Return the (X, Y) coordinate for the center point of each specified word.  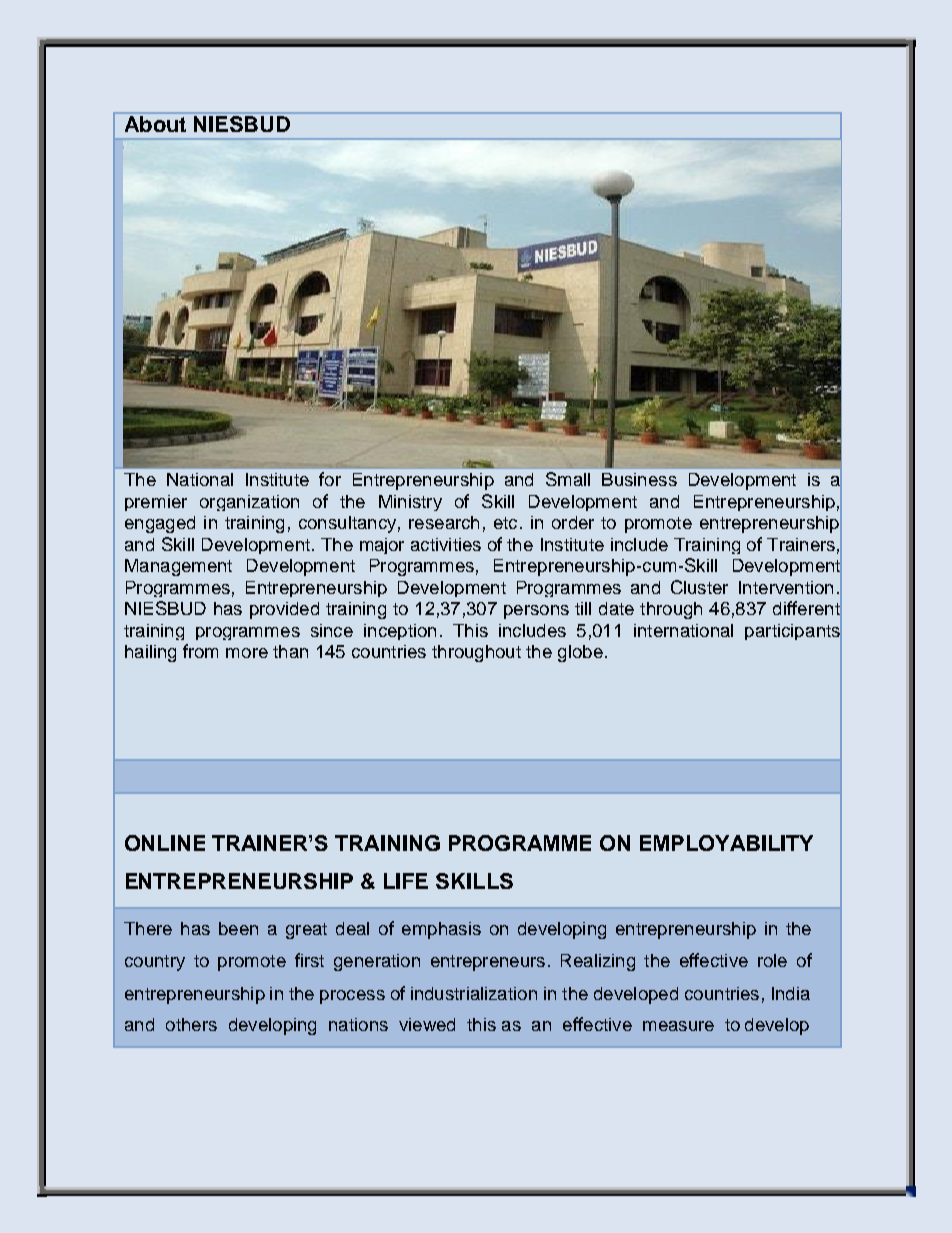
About (155, 124)
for (330, 479)
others (191, 1024)
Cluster (699, 587)
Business (639, 479)
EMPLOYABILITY (726, 843)
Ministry (410, 503)
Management (178, 567)
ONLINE (165, 843)
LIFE (406, 881)
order (573, 522)
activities (446, 544)
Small (568, 479)
